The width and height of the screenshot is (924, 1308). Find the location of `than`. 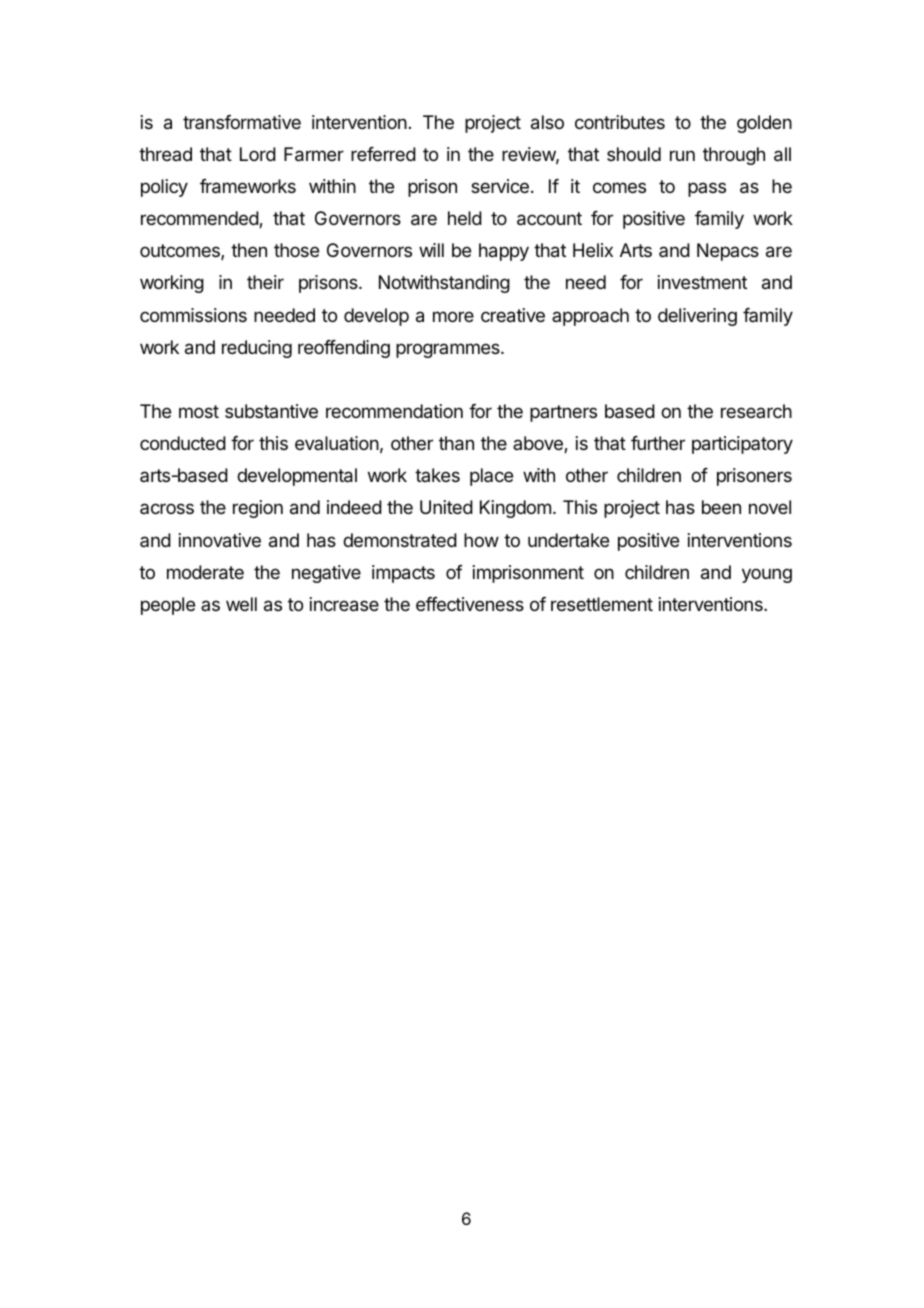

than is located at coordinates (456, 443).
